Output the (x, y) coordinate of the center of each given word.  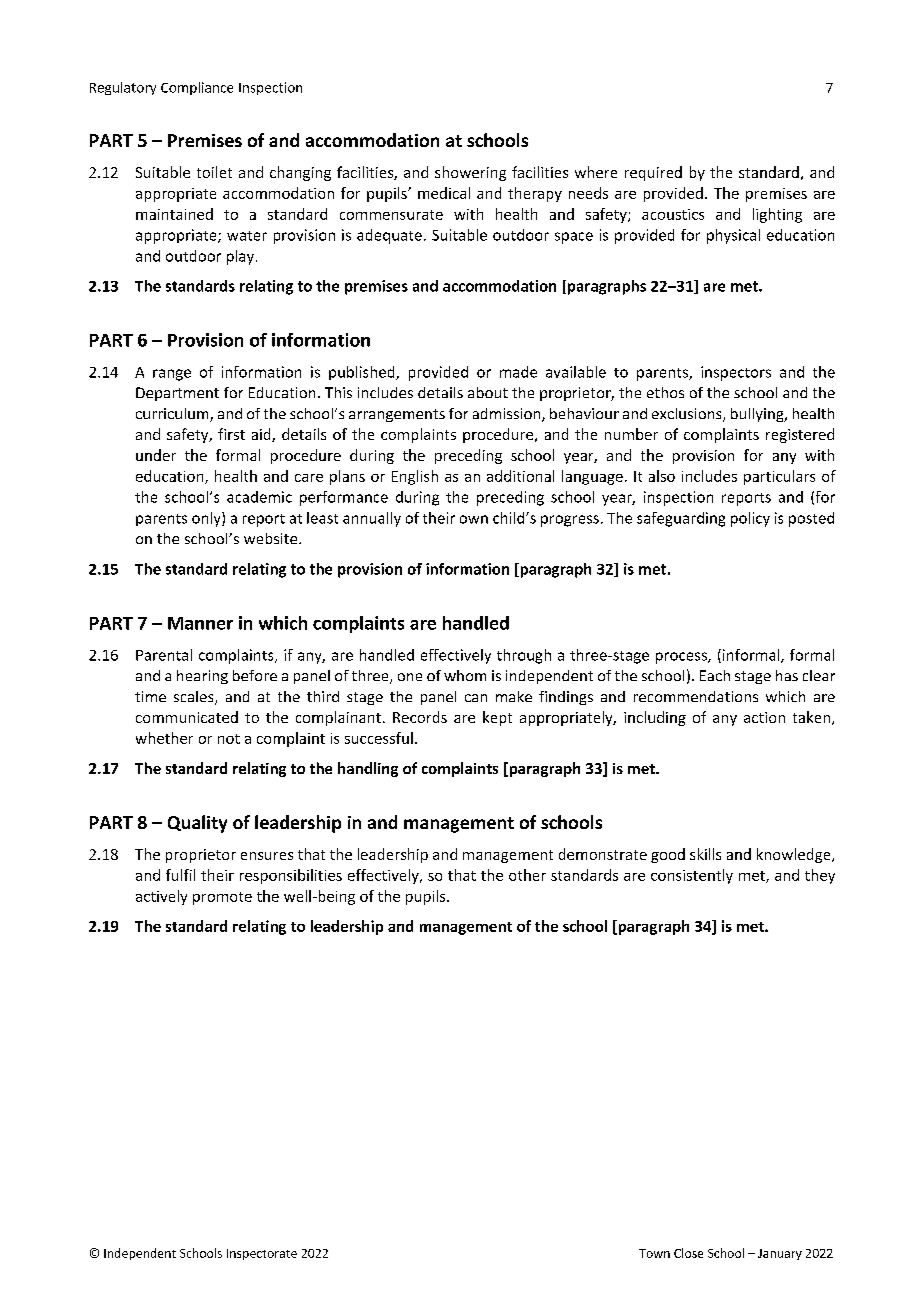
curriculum (173, 415)
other (527, 875)
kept (497, 718)
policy (750, 519)
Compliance (197, 88)
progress (570, 521)
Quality (197, 824)
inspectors (736, 373)
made (518, 372)
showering (470, 173)
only (207, 519)
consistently (692, 876)
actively (161, 897)
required (653, 173)
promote (222, 898)
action (764, 717)
